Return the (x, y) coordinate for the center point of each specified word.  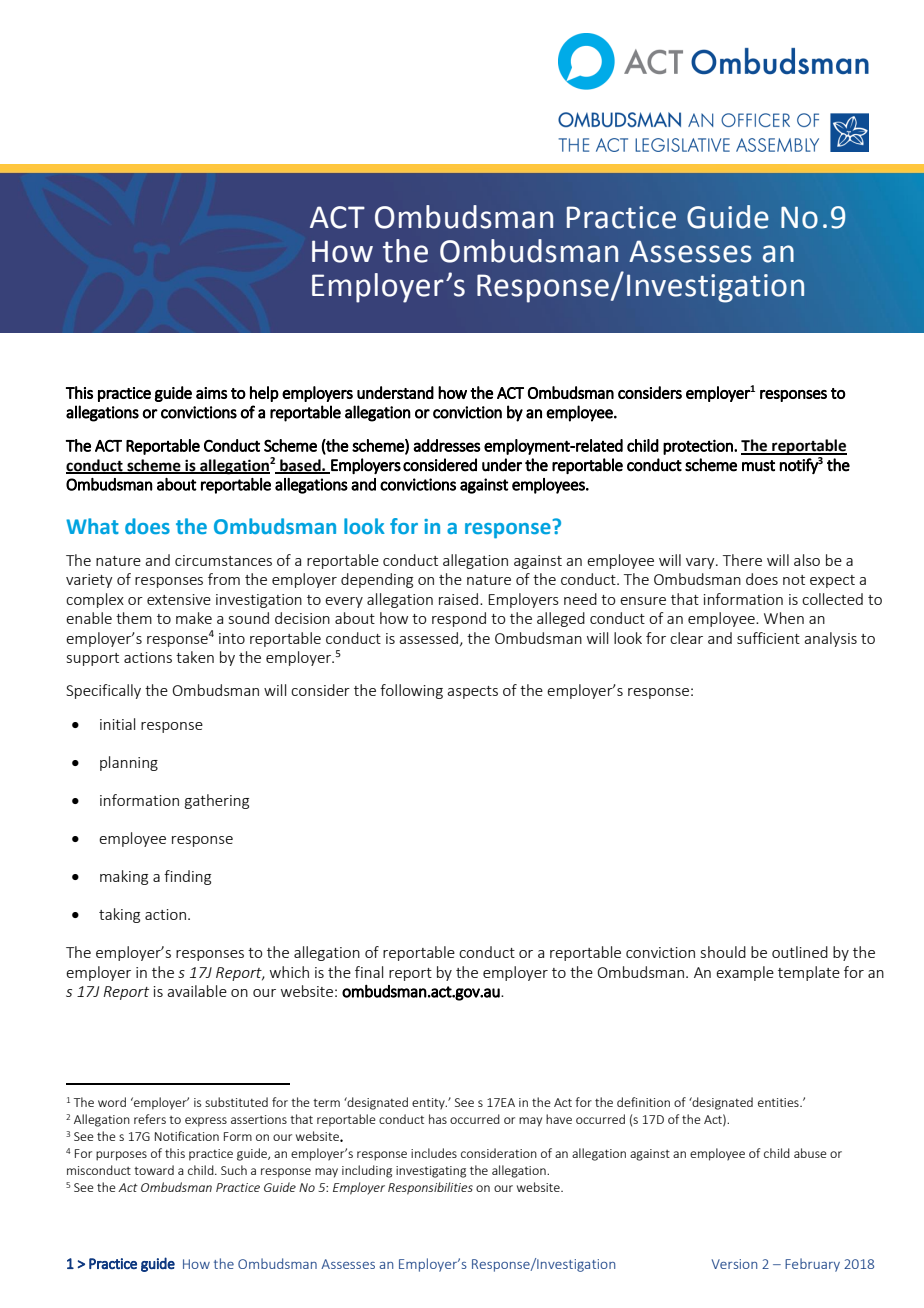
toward (154, 1170)
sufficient (768, 638)
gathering (217, 801)
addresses (447, 445)
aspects (472, 692)
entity (429, 1104)
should (723, 952)
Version (734, 1264)
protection (699, 447)
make (194, 618)
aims (212, 393)
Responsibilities (430, 1188)
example (745, 973)
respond (459, 619)
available (197, 991)
